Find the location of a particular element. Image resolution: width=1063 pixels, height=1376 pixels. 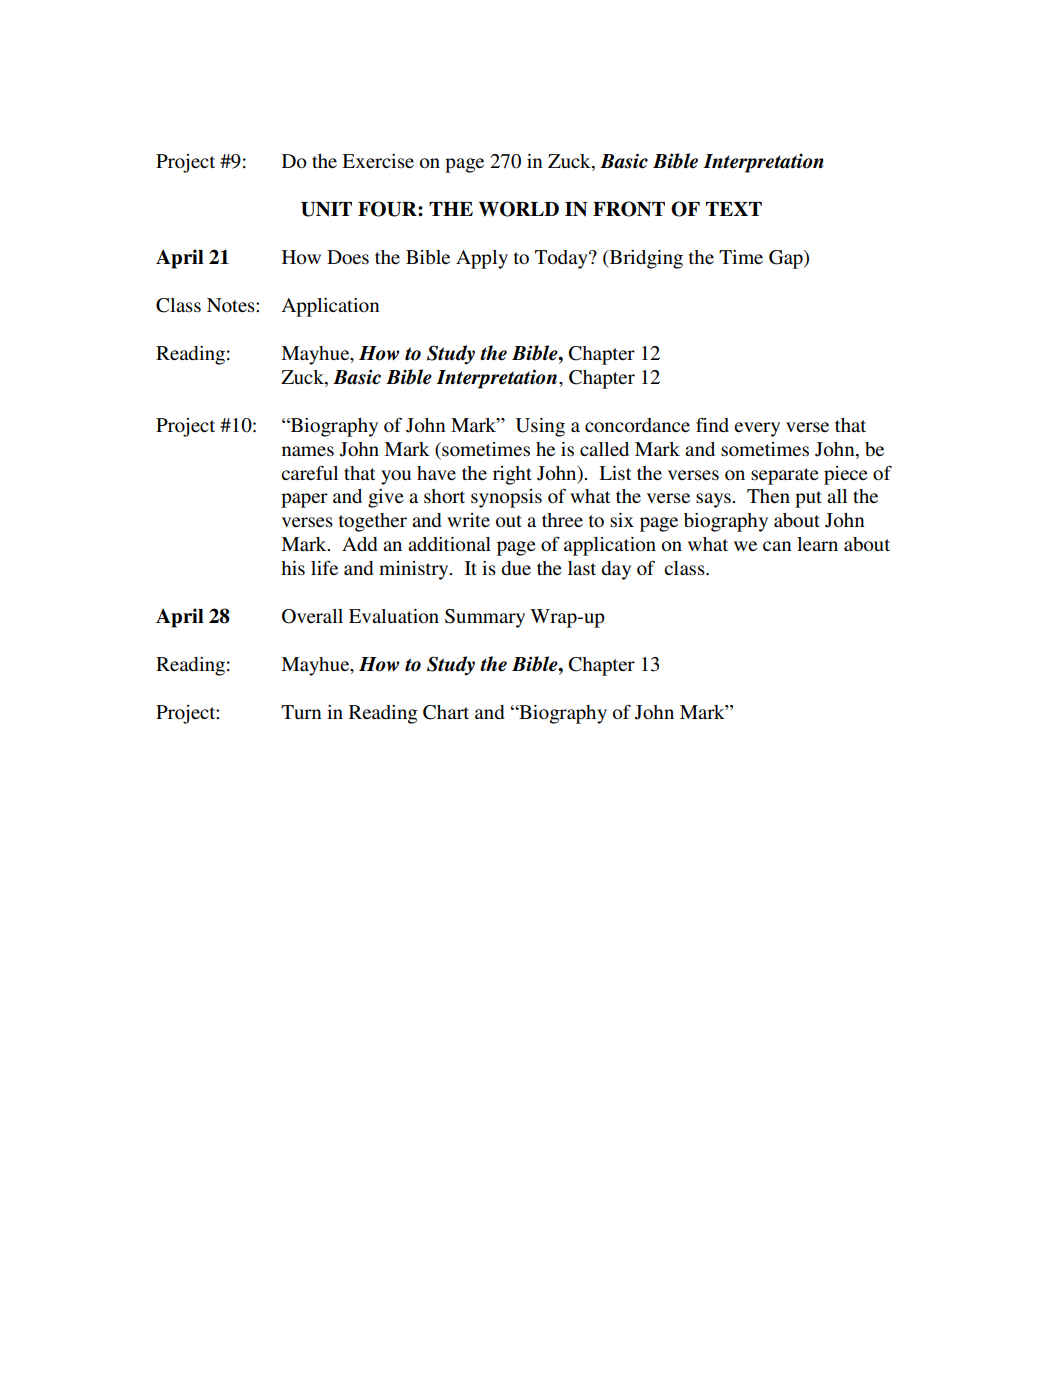

Bridging is located at coordinates (645, 259).
